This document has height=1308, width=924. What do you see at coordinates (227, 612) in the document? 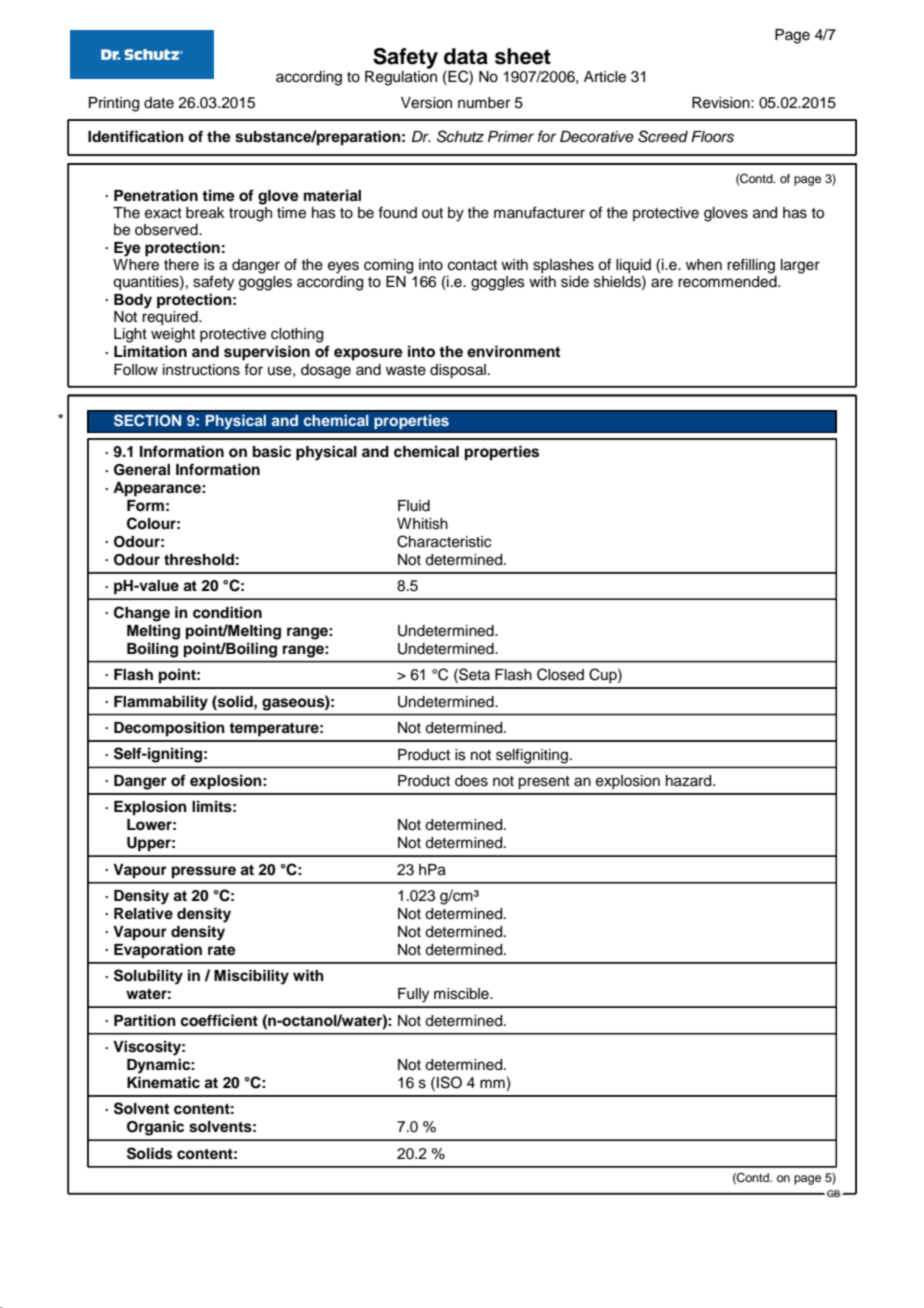
I see `condition` at bounding box center [227, 612].
